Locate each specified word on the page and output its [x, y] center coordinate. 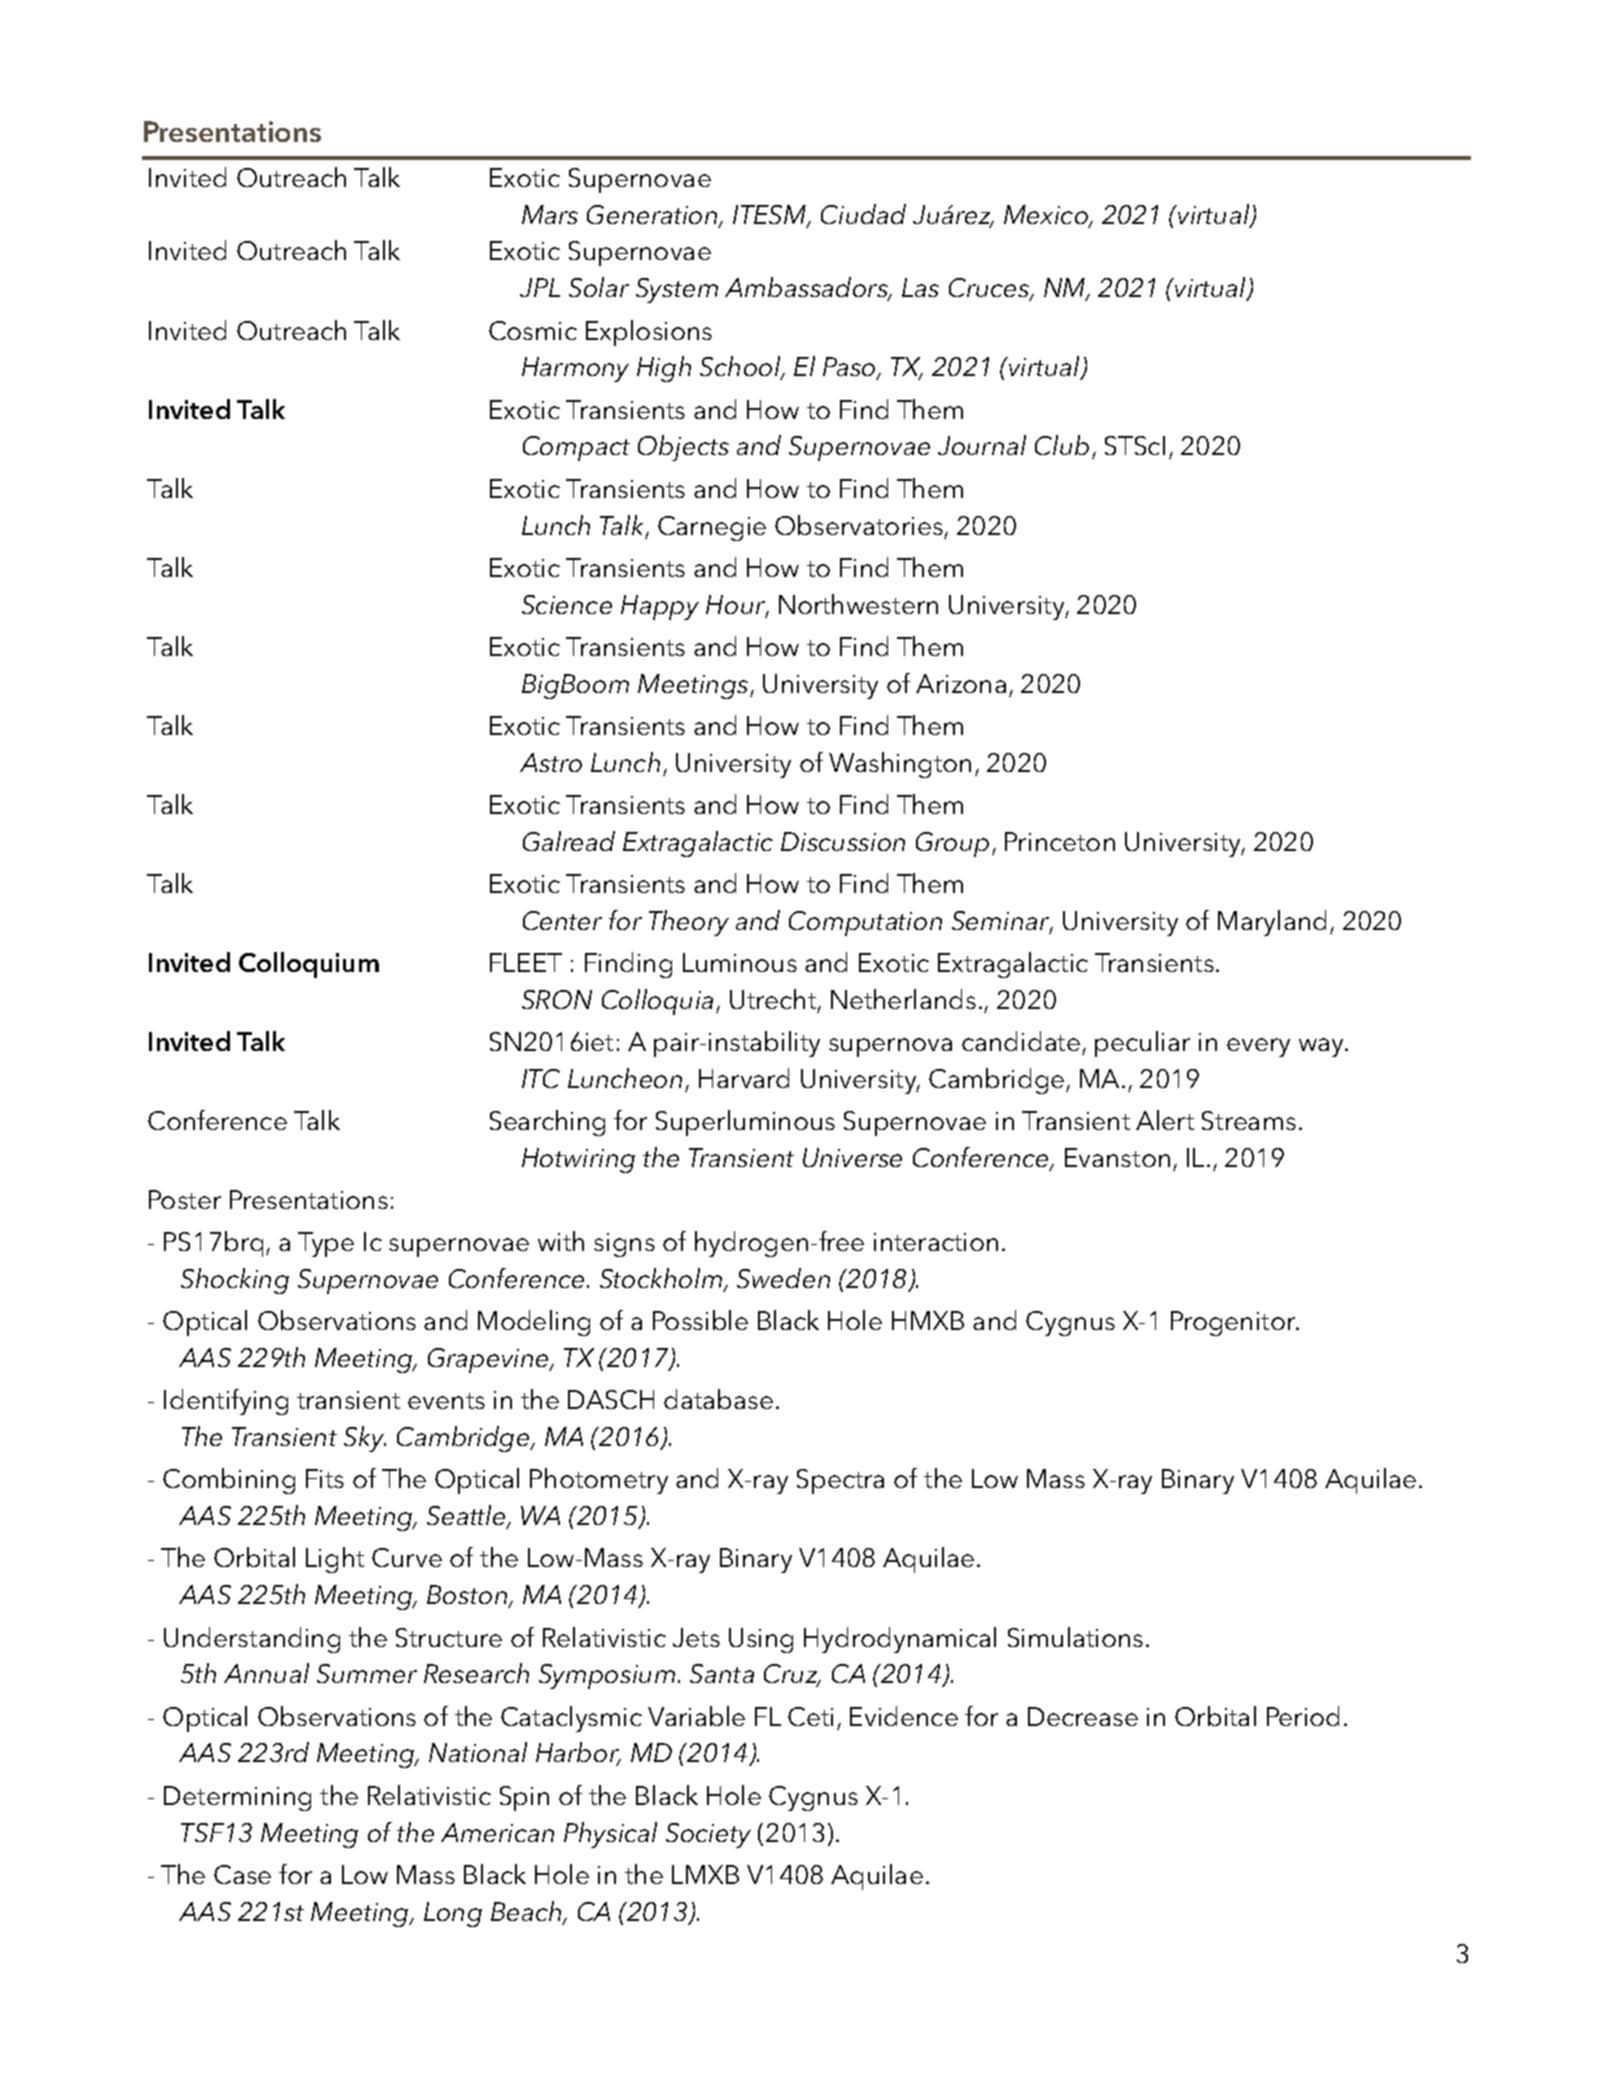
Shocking [235, 1281]
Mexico [1047, 216]
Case [242, 1874]
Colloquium [309, 965]
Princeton [1060, 841]
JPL [540, 287]
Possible [700, 1320]
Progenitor [1234, 1323]
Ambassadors [807, 289]
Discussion [843, 841]
